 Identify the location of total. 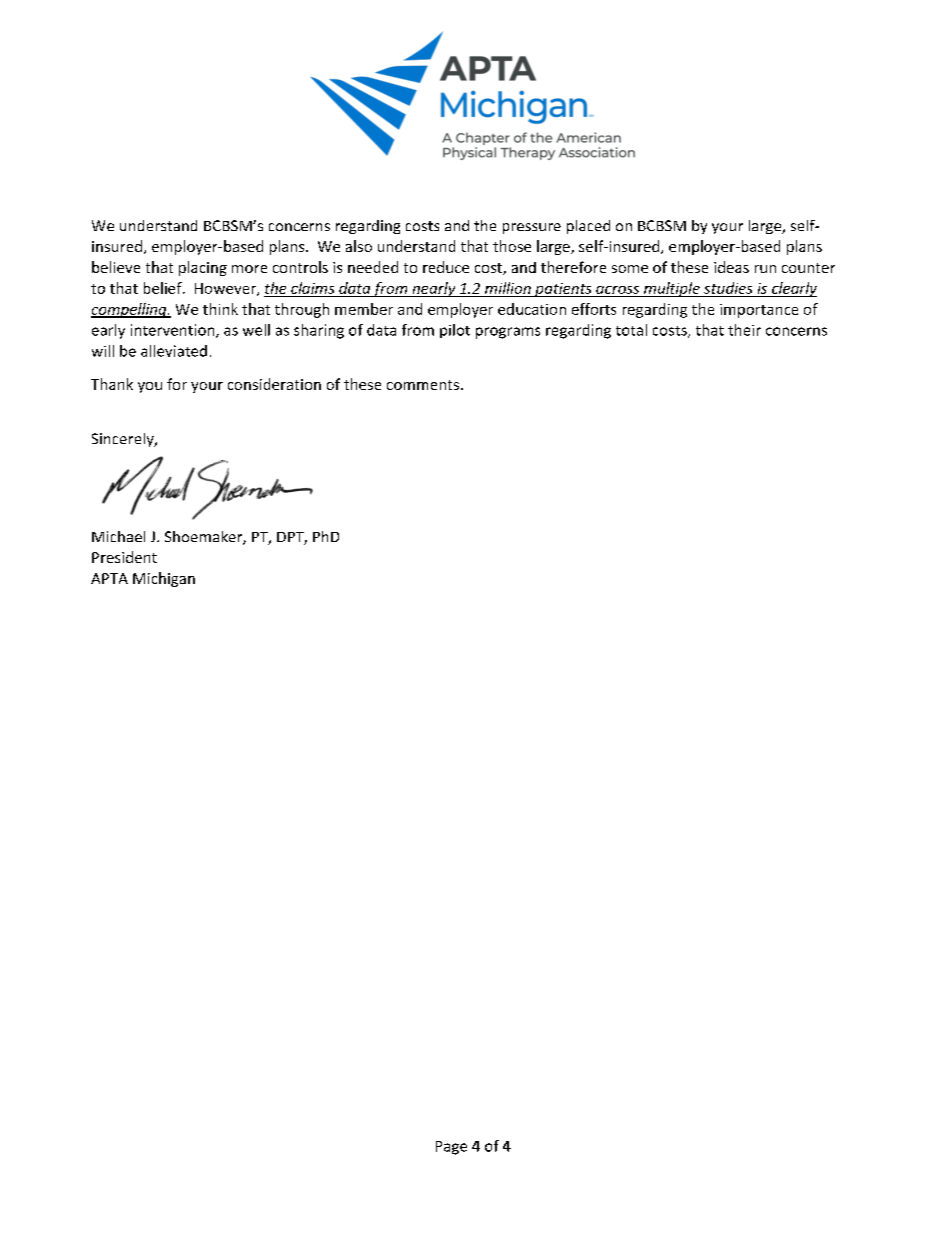
(631, 330).
